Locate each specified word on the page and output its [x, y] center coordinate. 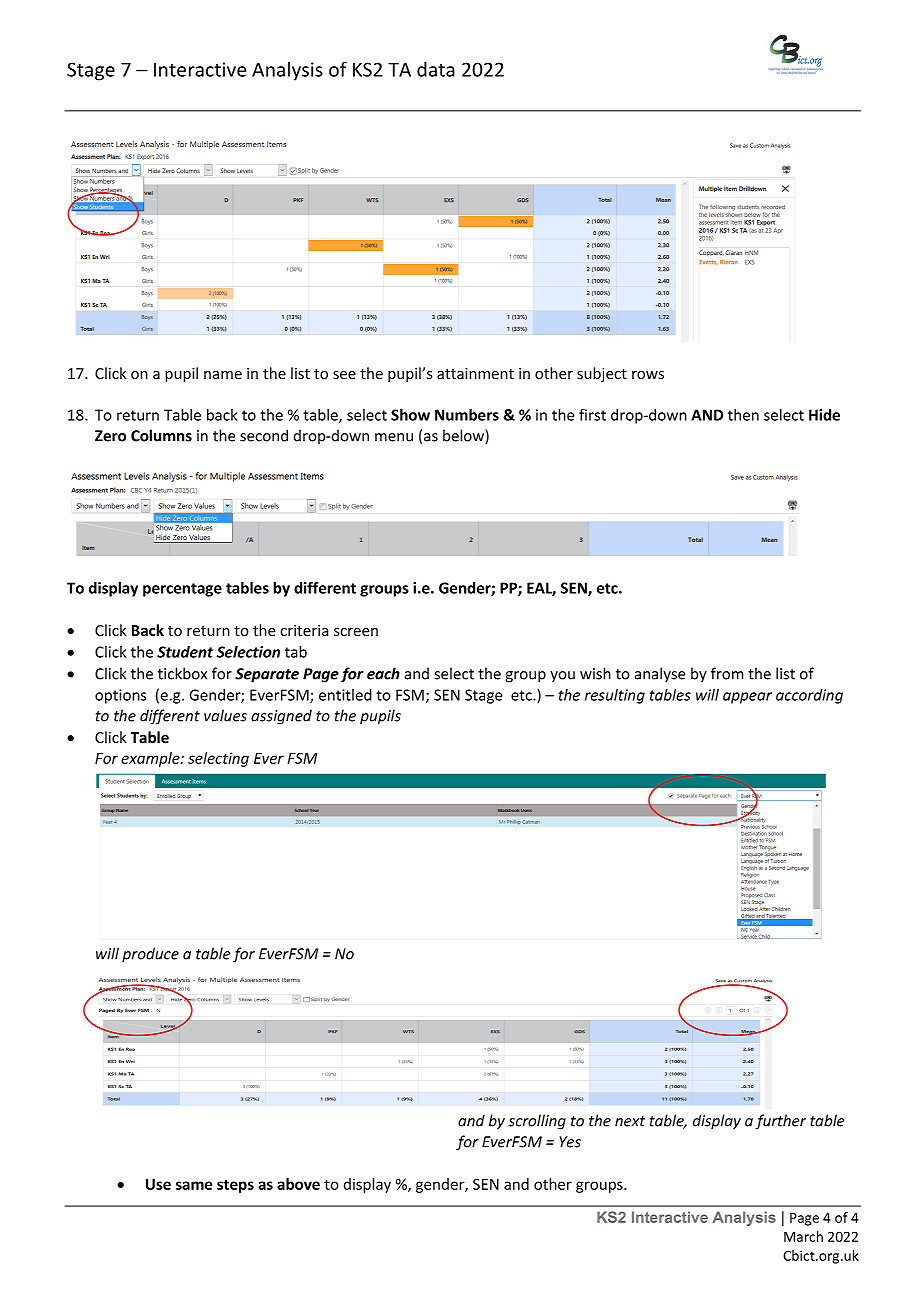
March [803, 1236]
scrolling [537, 1122]
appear [747, 698]
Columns [161, 435]
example [151, 759]
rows [648, 375]
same [194, 1185]
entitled [345, 695]
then [743, 415]
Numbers [467, 415]
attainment [475, 373]
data [436, 69]
